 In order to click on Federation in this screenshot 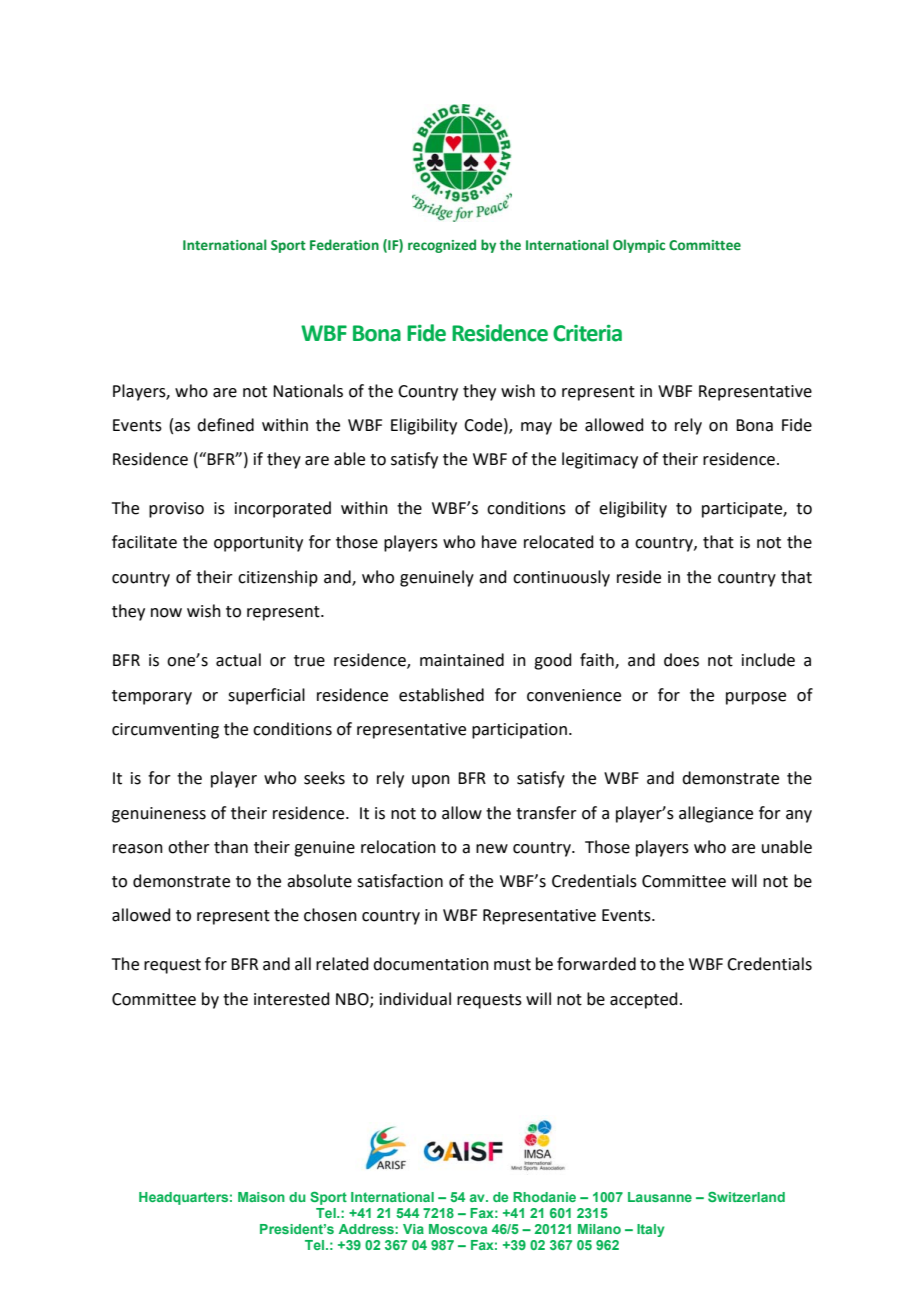, I will do `click(344, 244)`.
